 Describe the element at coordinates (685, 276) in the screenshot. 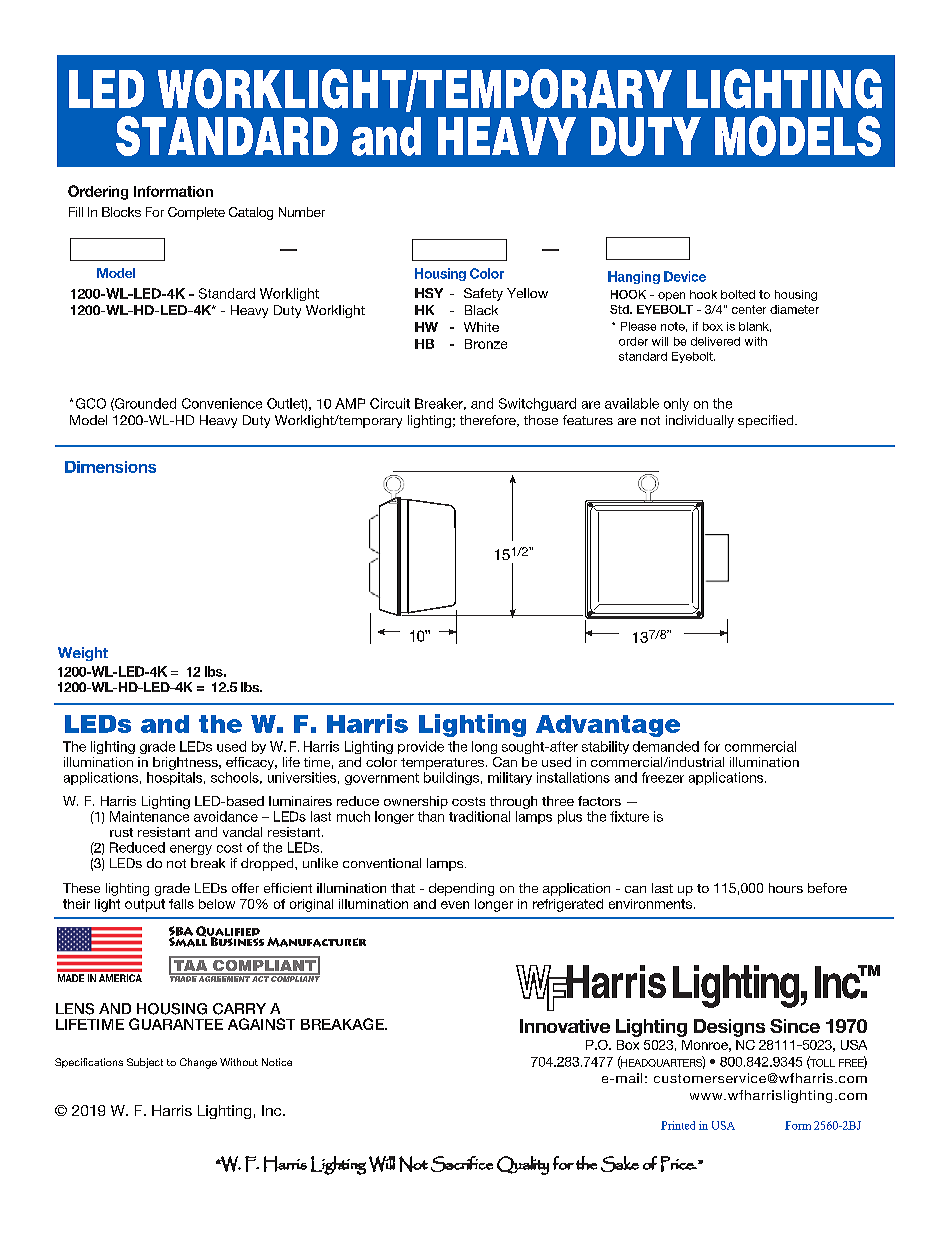

I see `Device` at that location.
